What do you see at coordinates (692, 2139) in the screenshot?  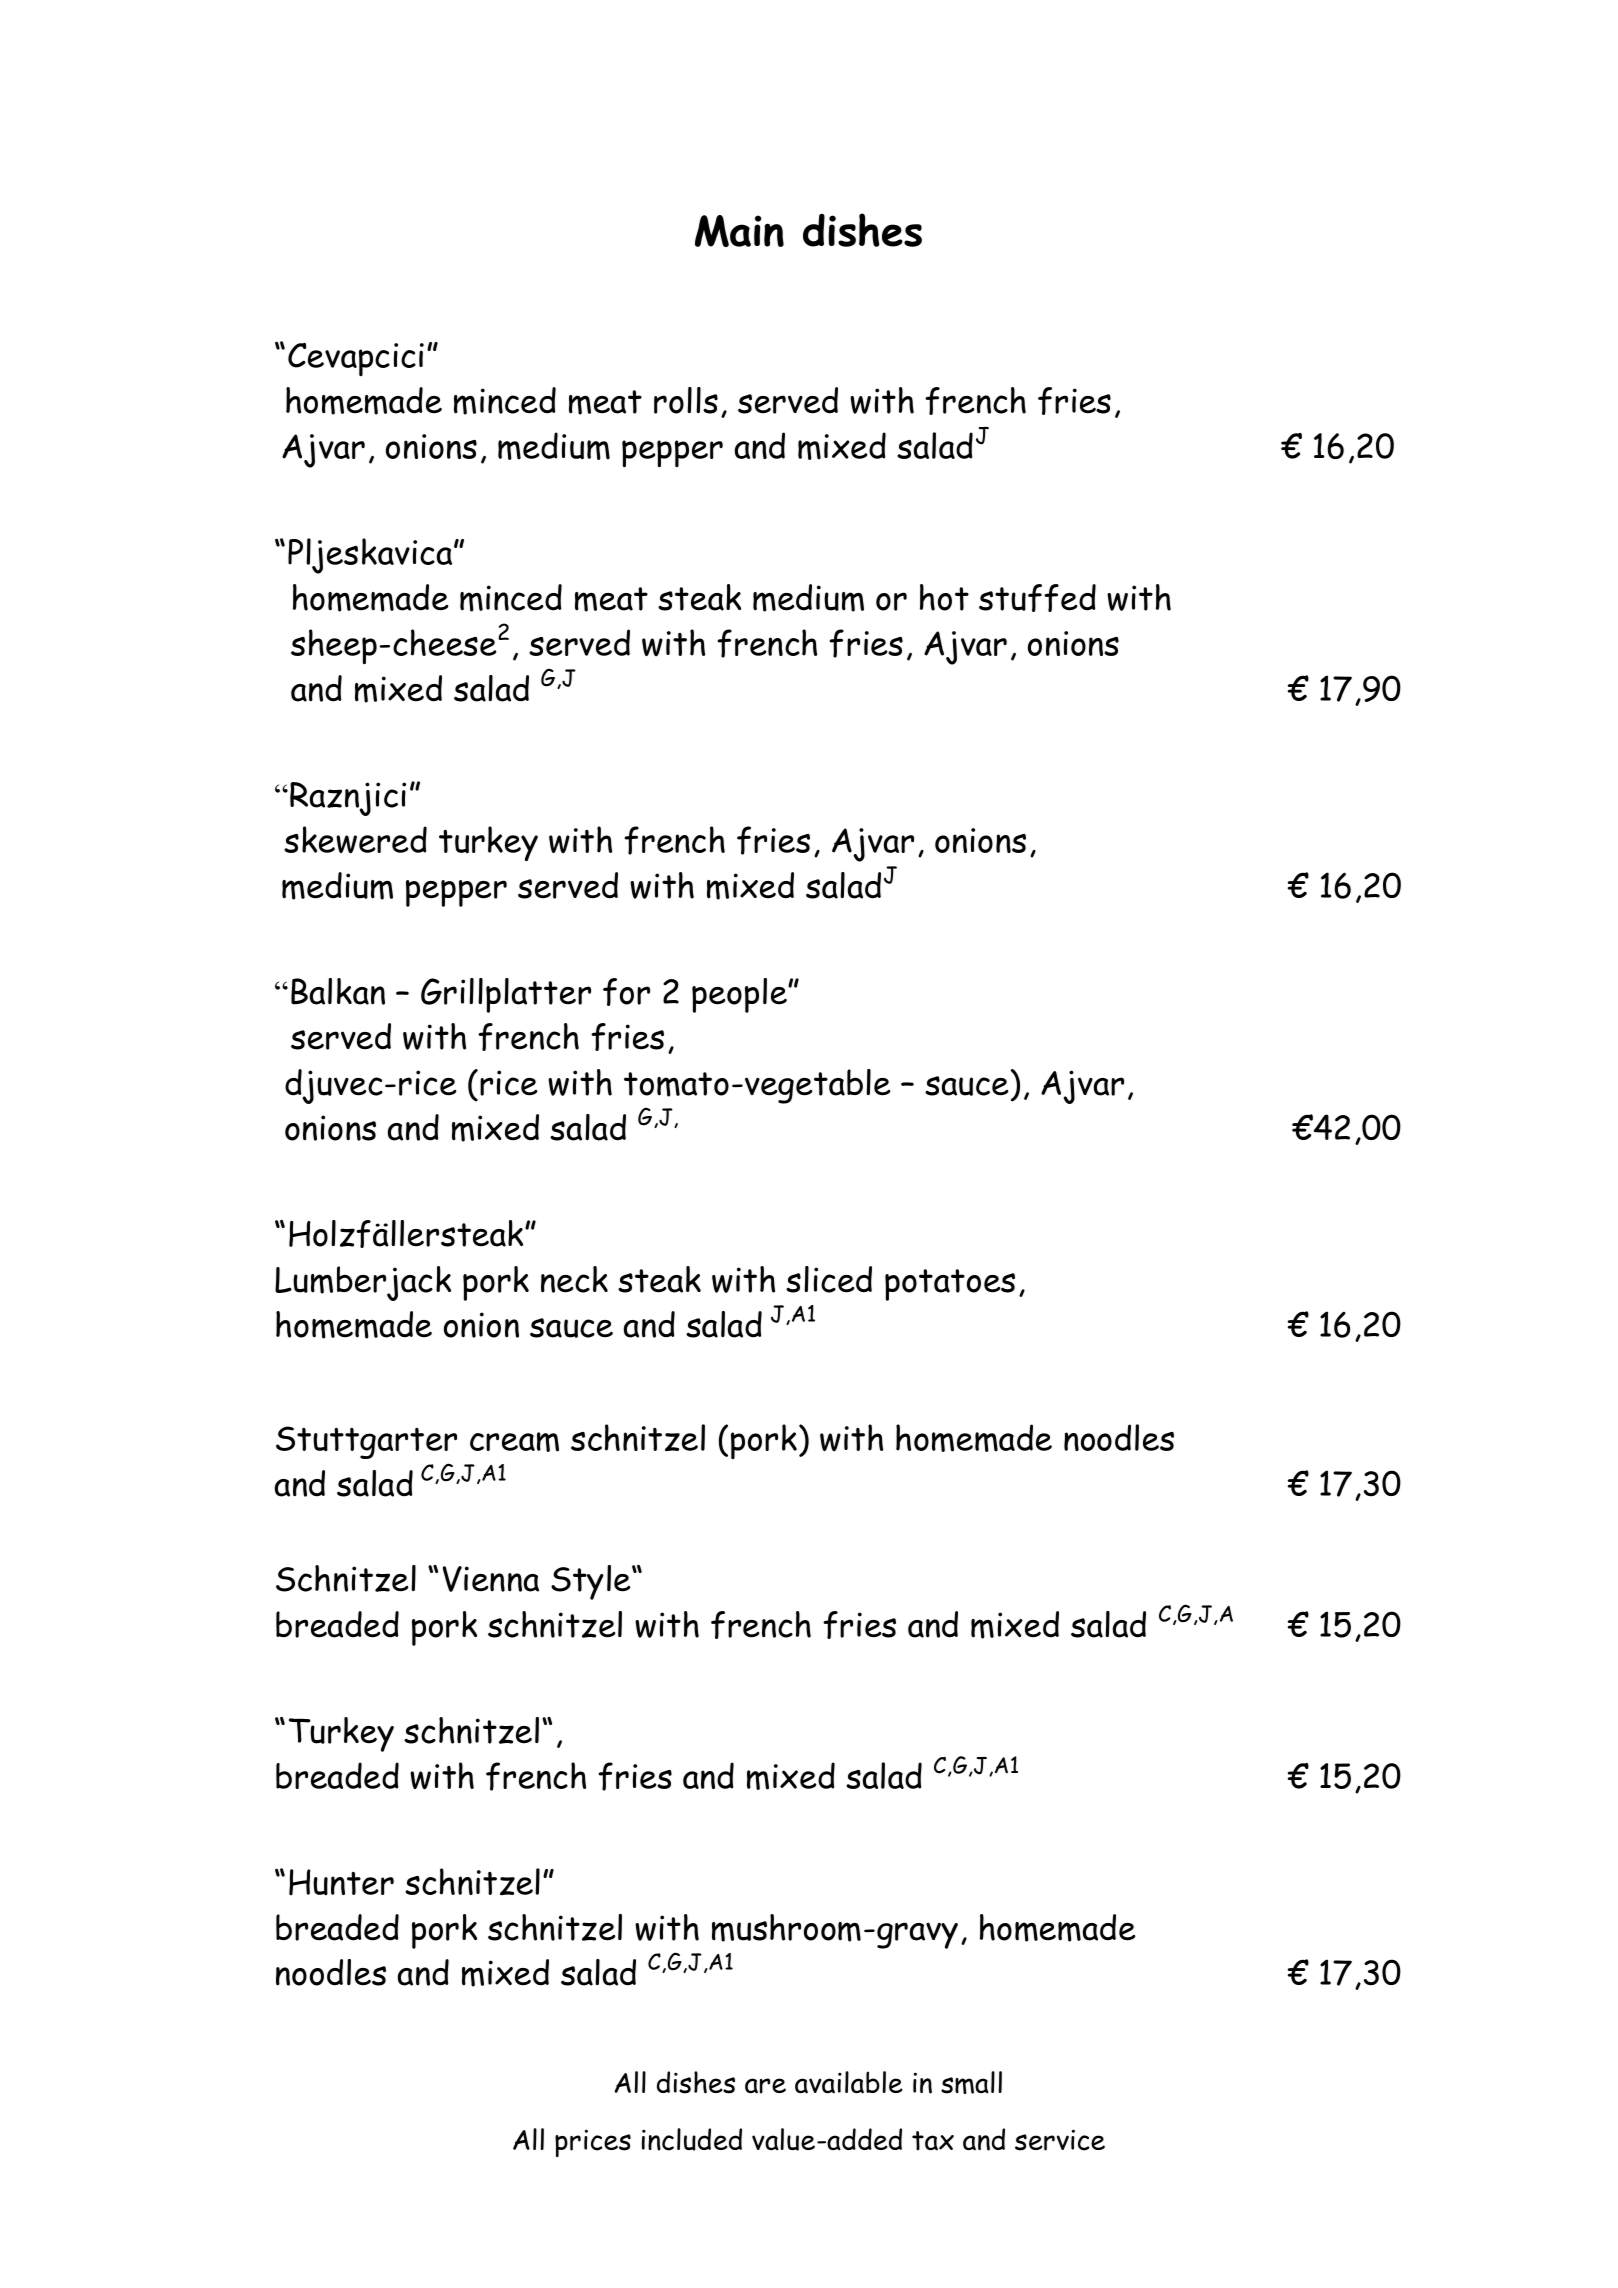 I see `included` at bounding box center [692, 2139].
